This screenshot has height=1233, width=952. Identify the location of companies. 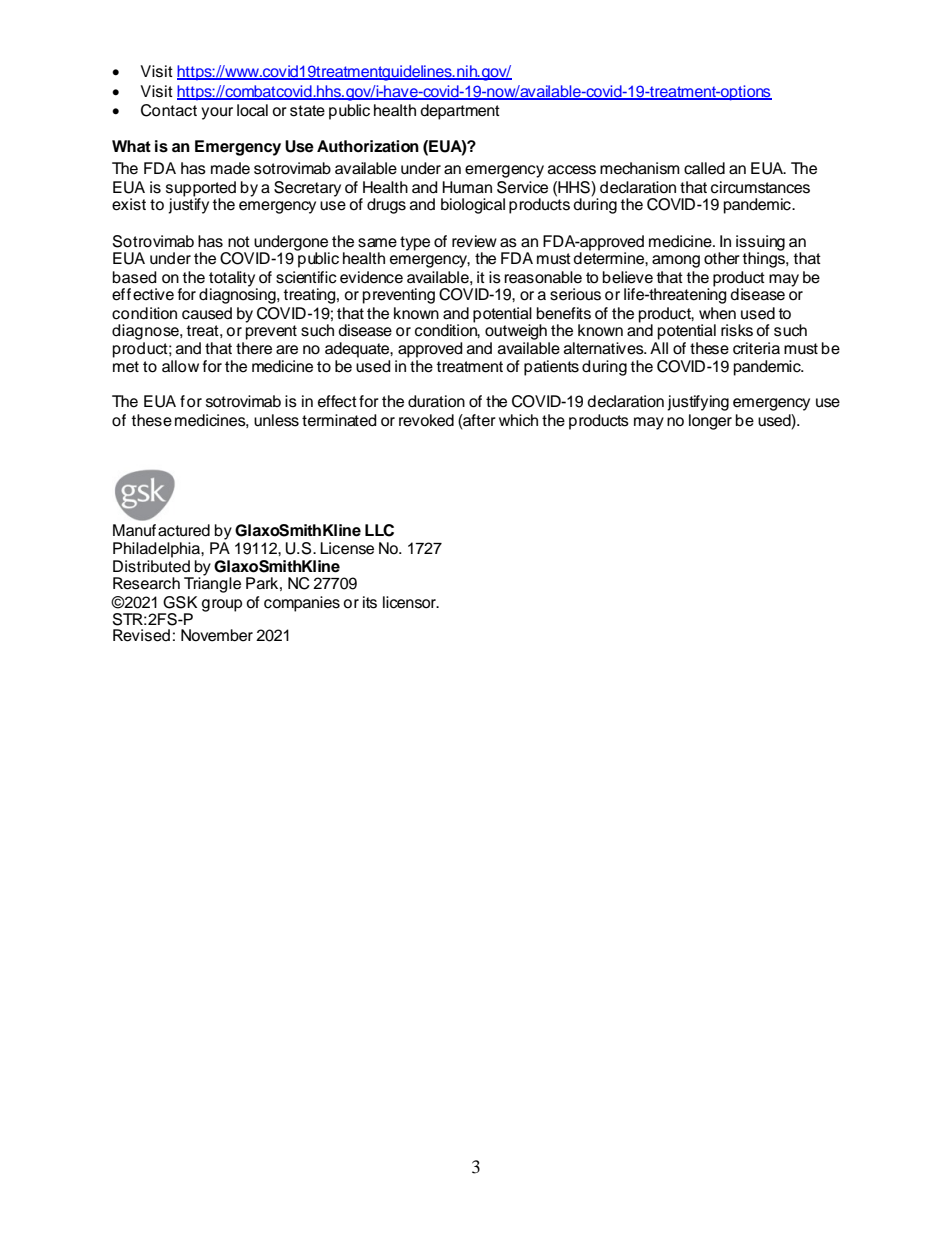
(302, 604).
